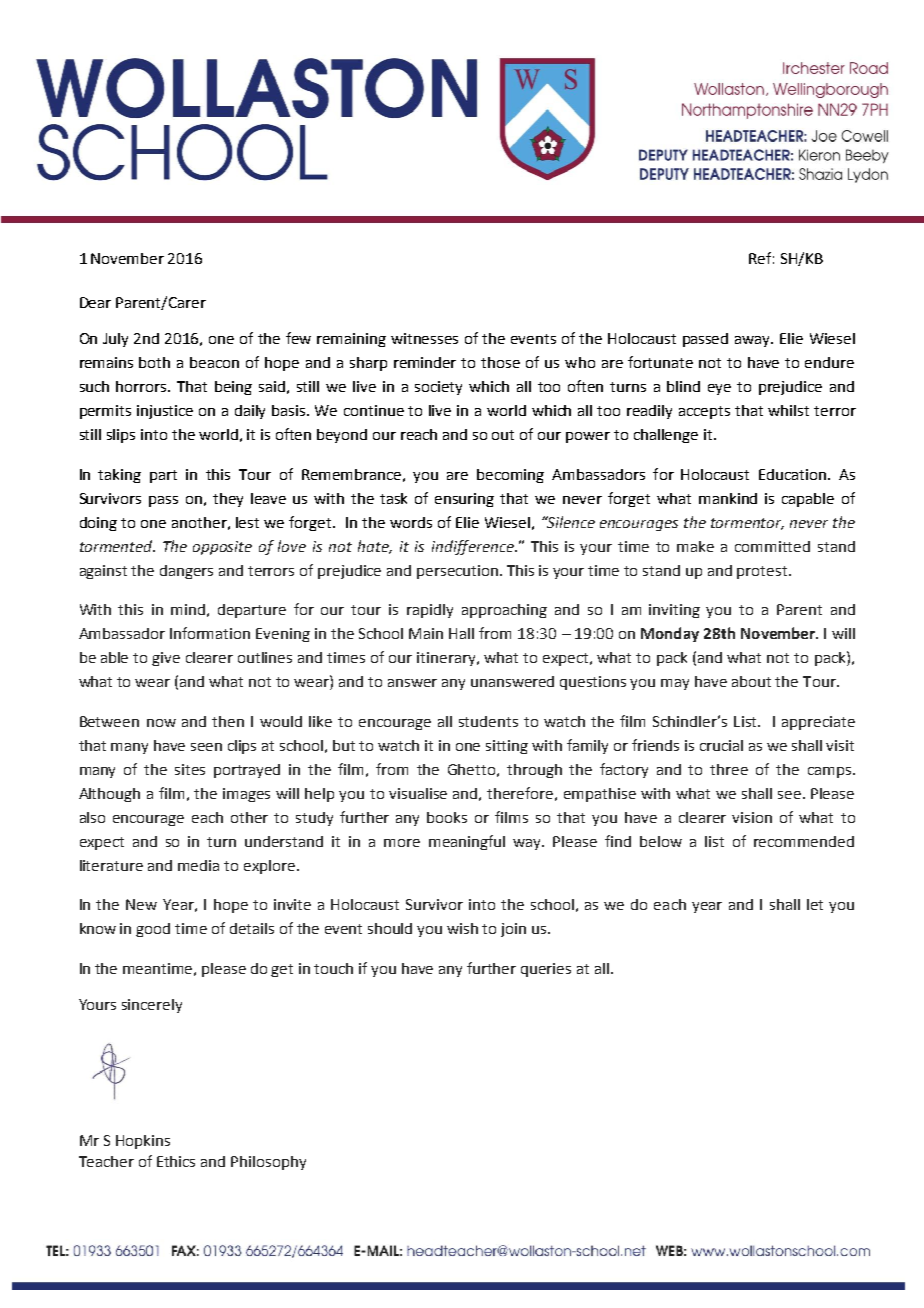 The image size is (924, 1308). What do you see at coordinates (154, 362) in the screenshot?
I see `both` at bounding box center [154, 362].
